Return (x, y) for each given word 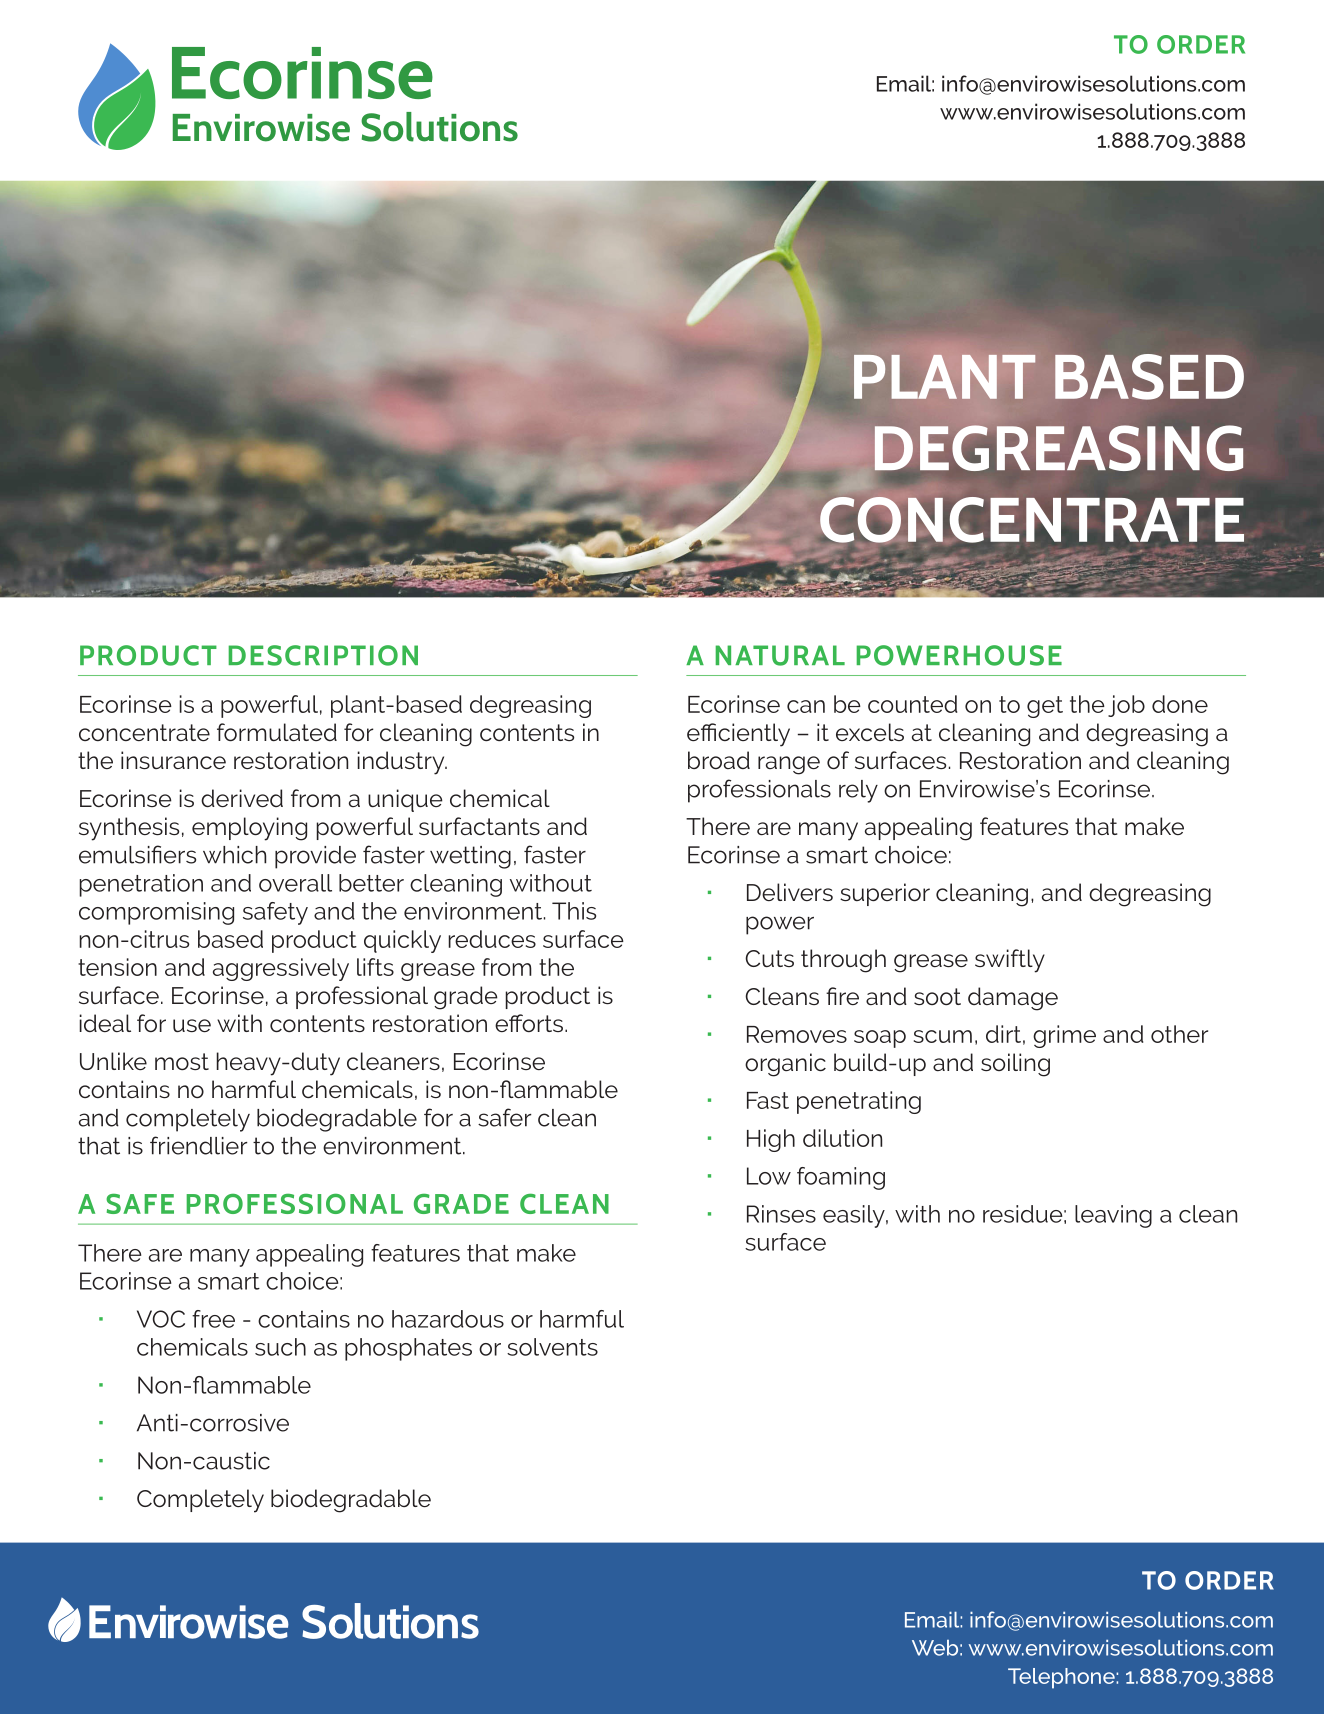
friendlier (199, 1145)
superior (885, 894)
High (771, 1140)
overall (295, 883)
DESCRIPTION (323, 655)
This (574, 911)
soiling (1015, 1065)
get (1045, 707)
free (213, 1319)
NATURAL (780, 655)
